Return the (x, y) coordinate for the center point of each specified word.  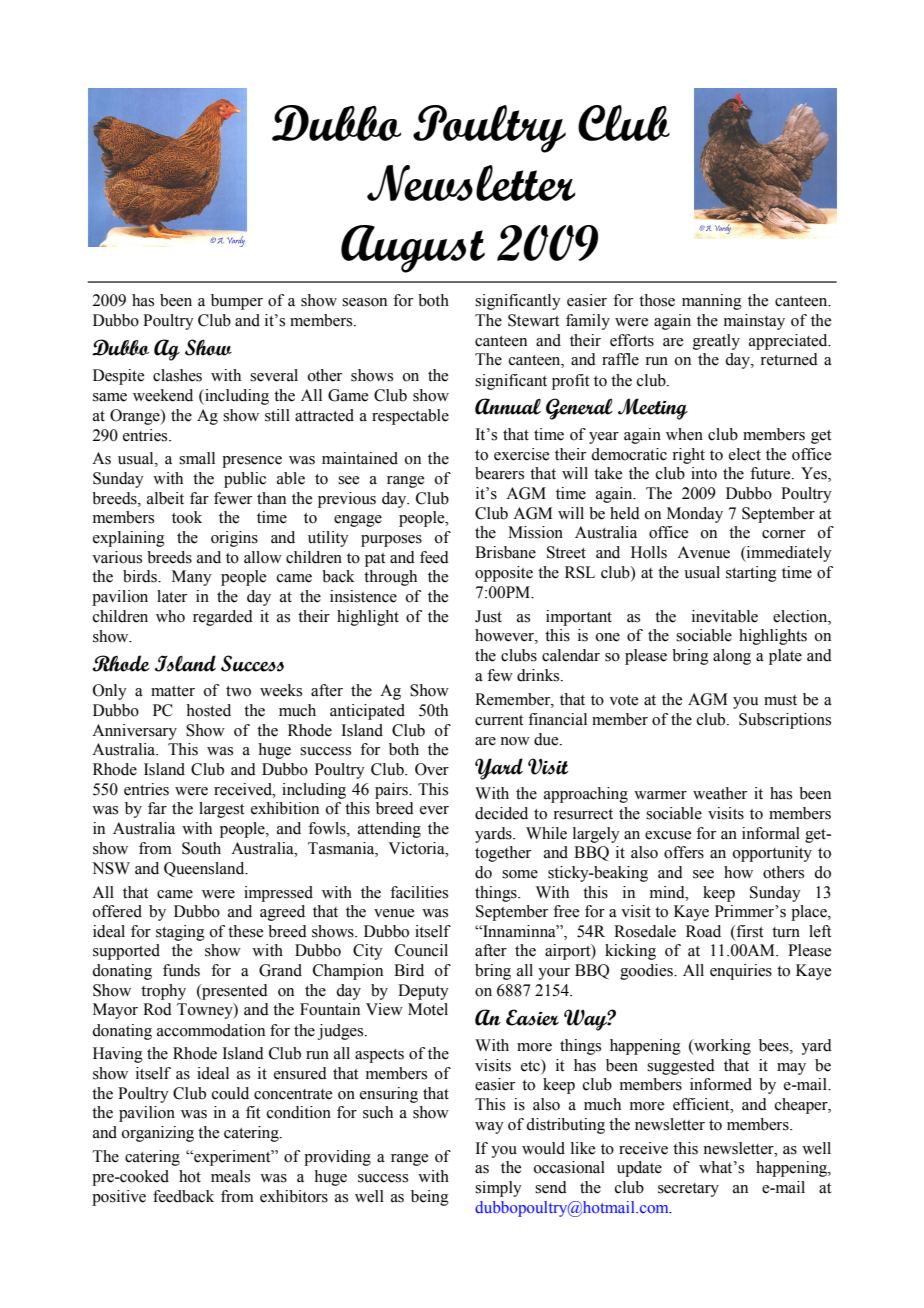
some (520, 874)
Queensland (205, 869)
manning (712, 302)
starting (751, 574)
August (413, 249)
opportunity (772, 854)
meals (230, 1176)
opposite (504, 574)
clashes (177, 375)
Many (192, 578)
